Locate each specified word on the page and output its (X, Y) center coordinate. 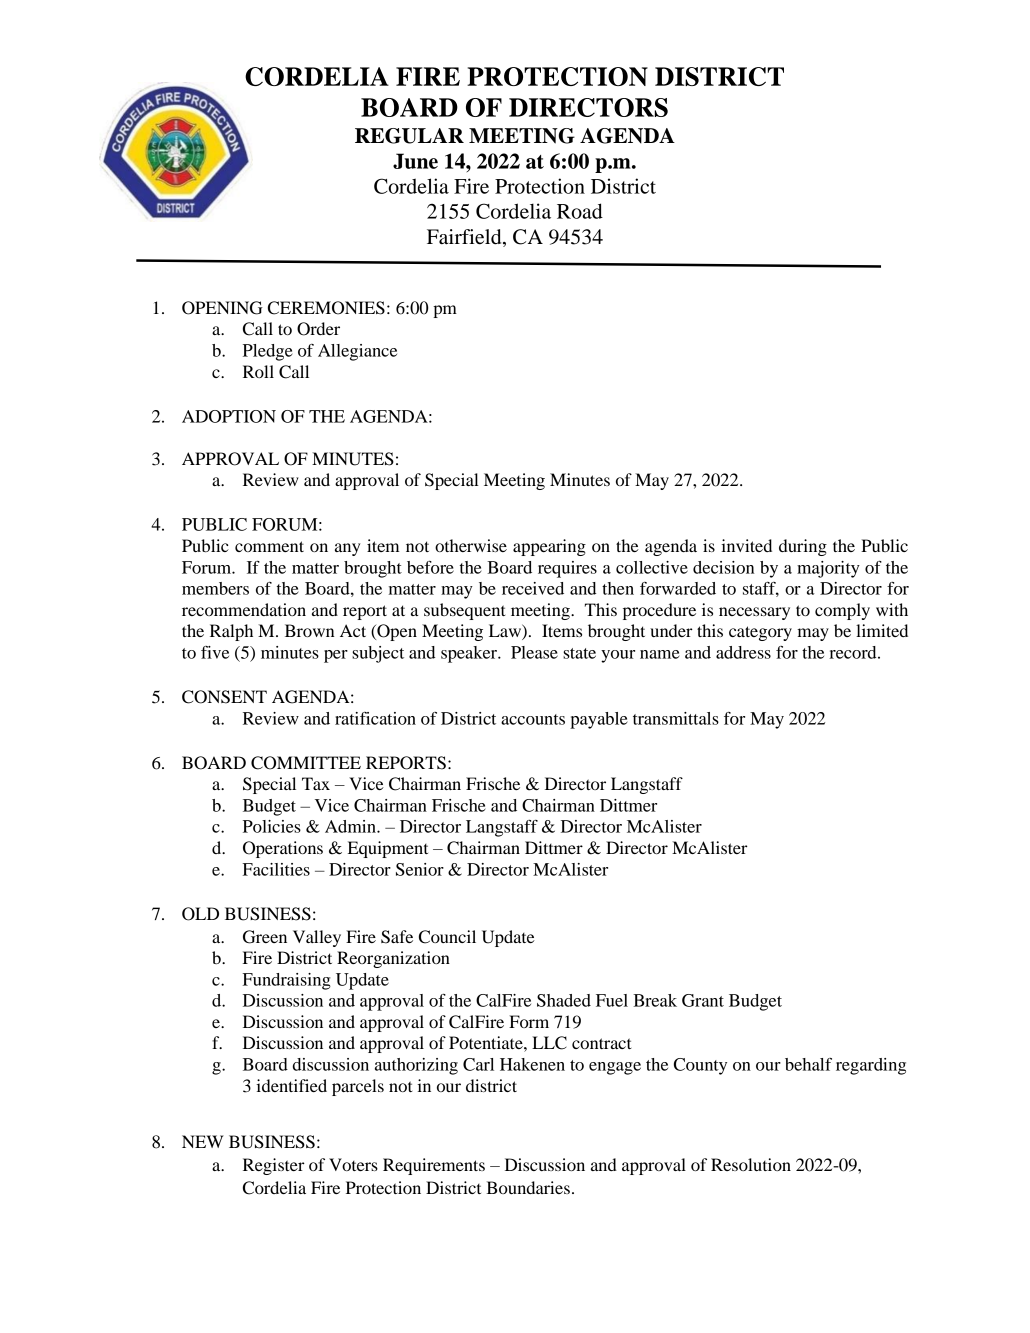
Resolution (751, 1164)
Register (274, 1166)
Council (447, 937)
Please (534, 652)
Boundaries (528, 1187)
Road (580, 211)
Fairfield (465, 237)
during (803, 547)
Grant (703, 1000)
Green (265, 937)
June (415, 161)
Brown (309, 630)
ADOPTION (229, 416)
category (760, 633)
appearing (549, 547)
